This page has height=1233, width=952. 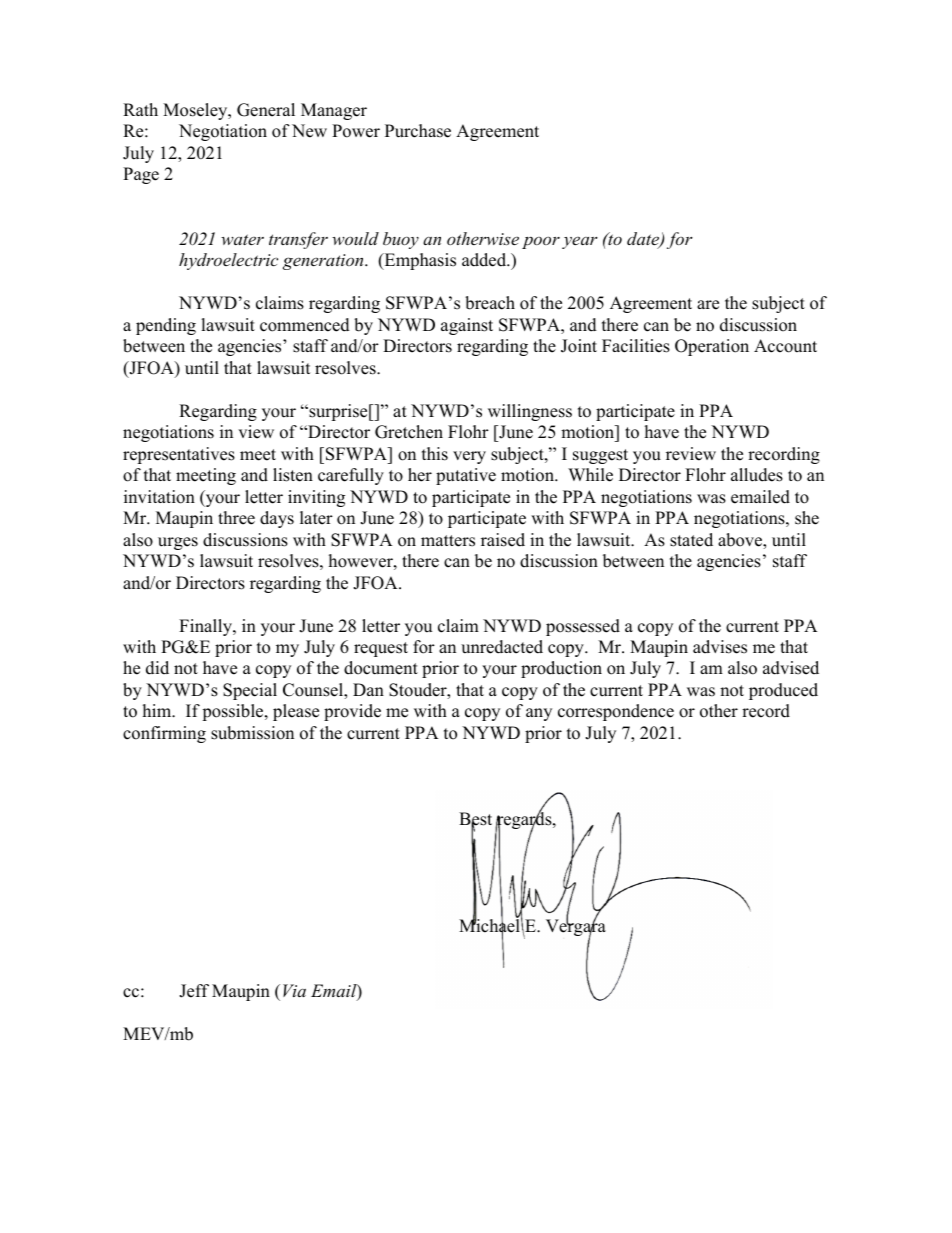 What do you see at coordinates (490, 303) in the page?
I see `breach` at bounding box center [490, 303].
